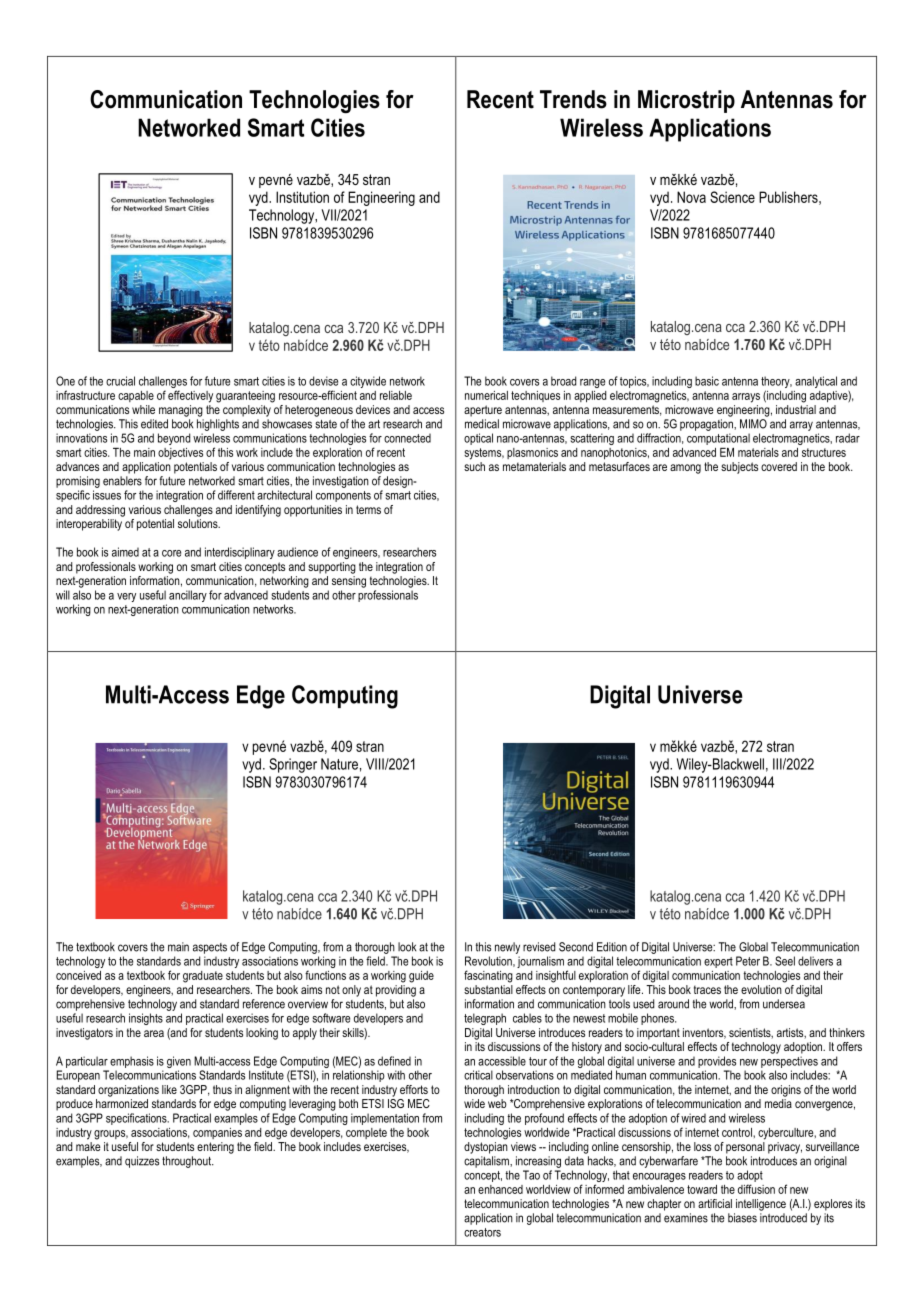 This screenshot has height=1308, width=924. What do you see at coordinates (142, 1162) in the screenshot?
I see `quizzes` at bounding box center [142, 1162].
